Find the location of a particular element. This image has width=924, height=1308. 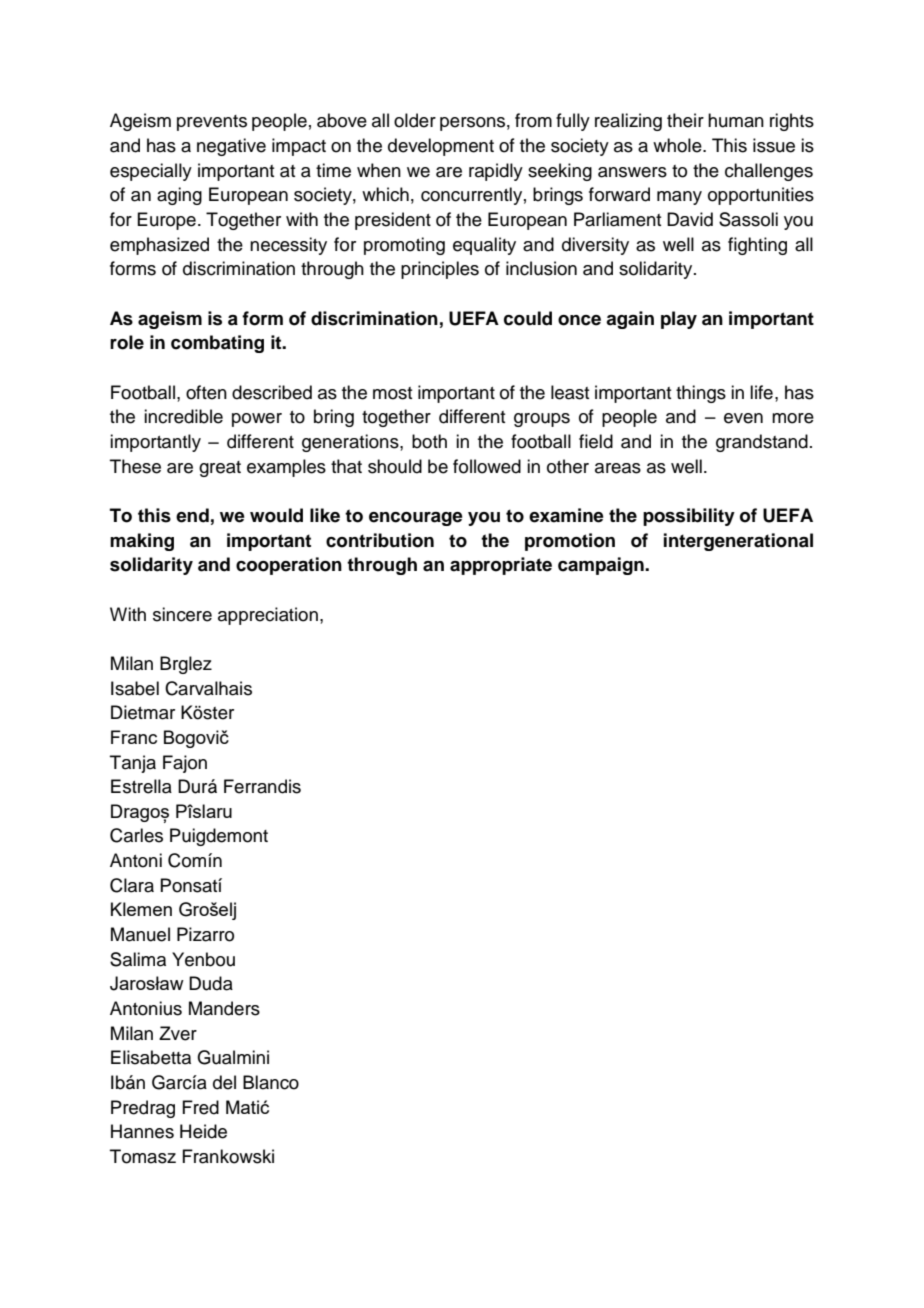

followed is located at coordinates (487, 466).
